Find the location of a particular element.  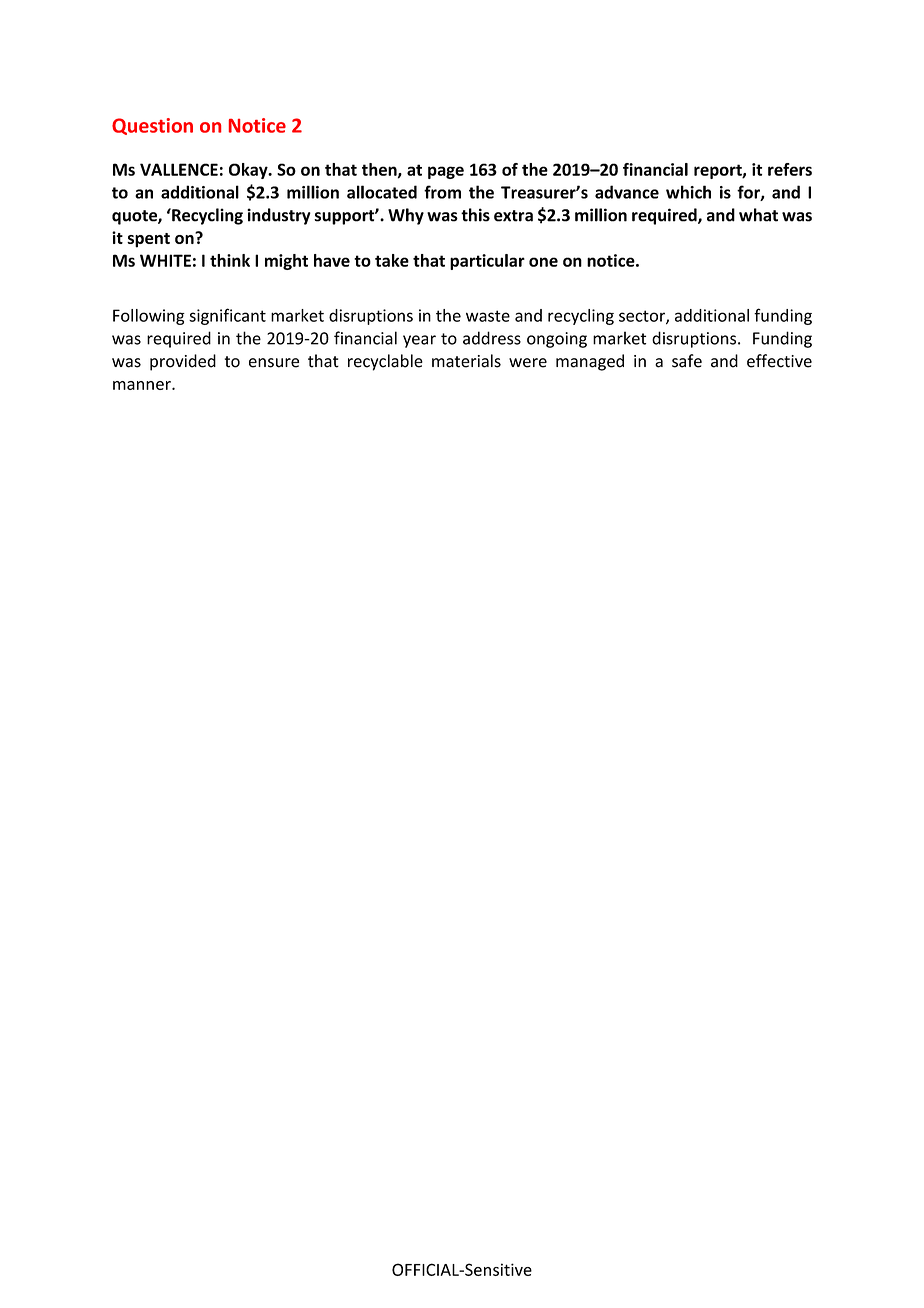

significant is located at coordinates (227, 316).
